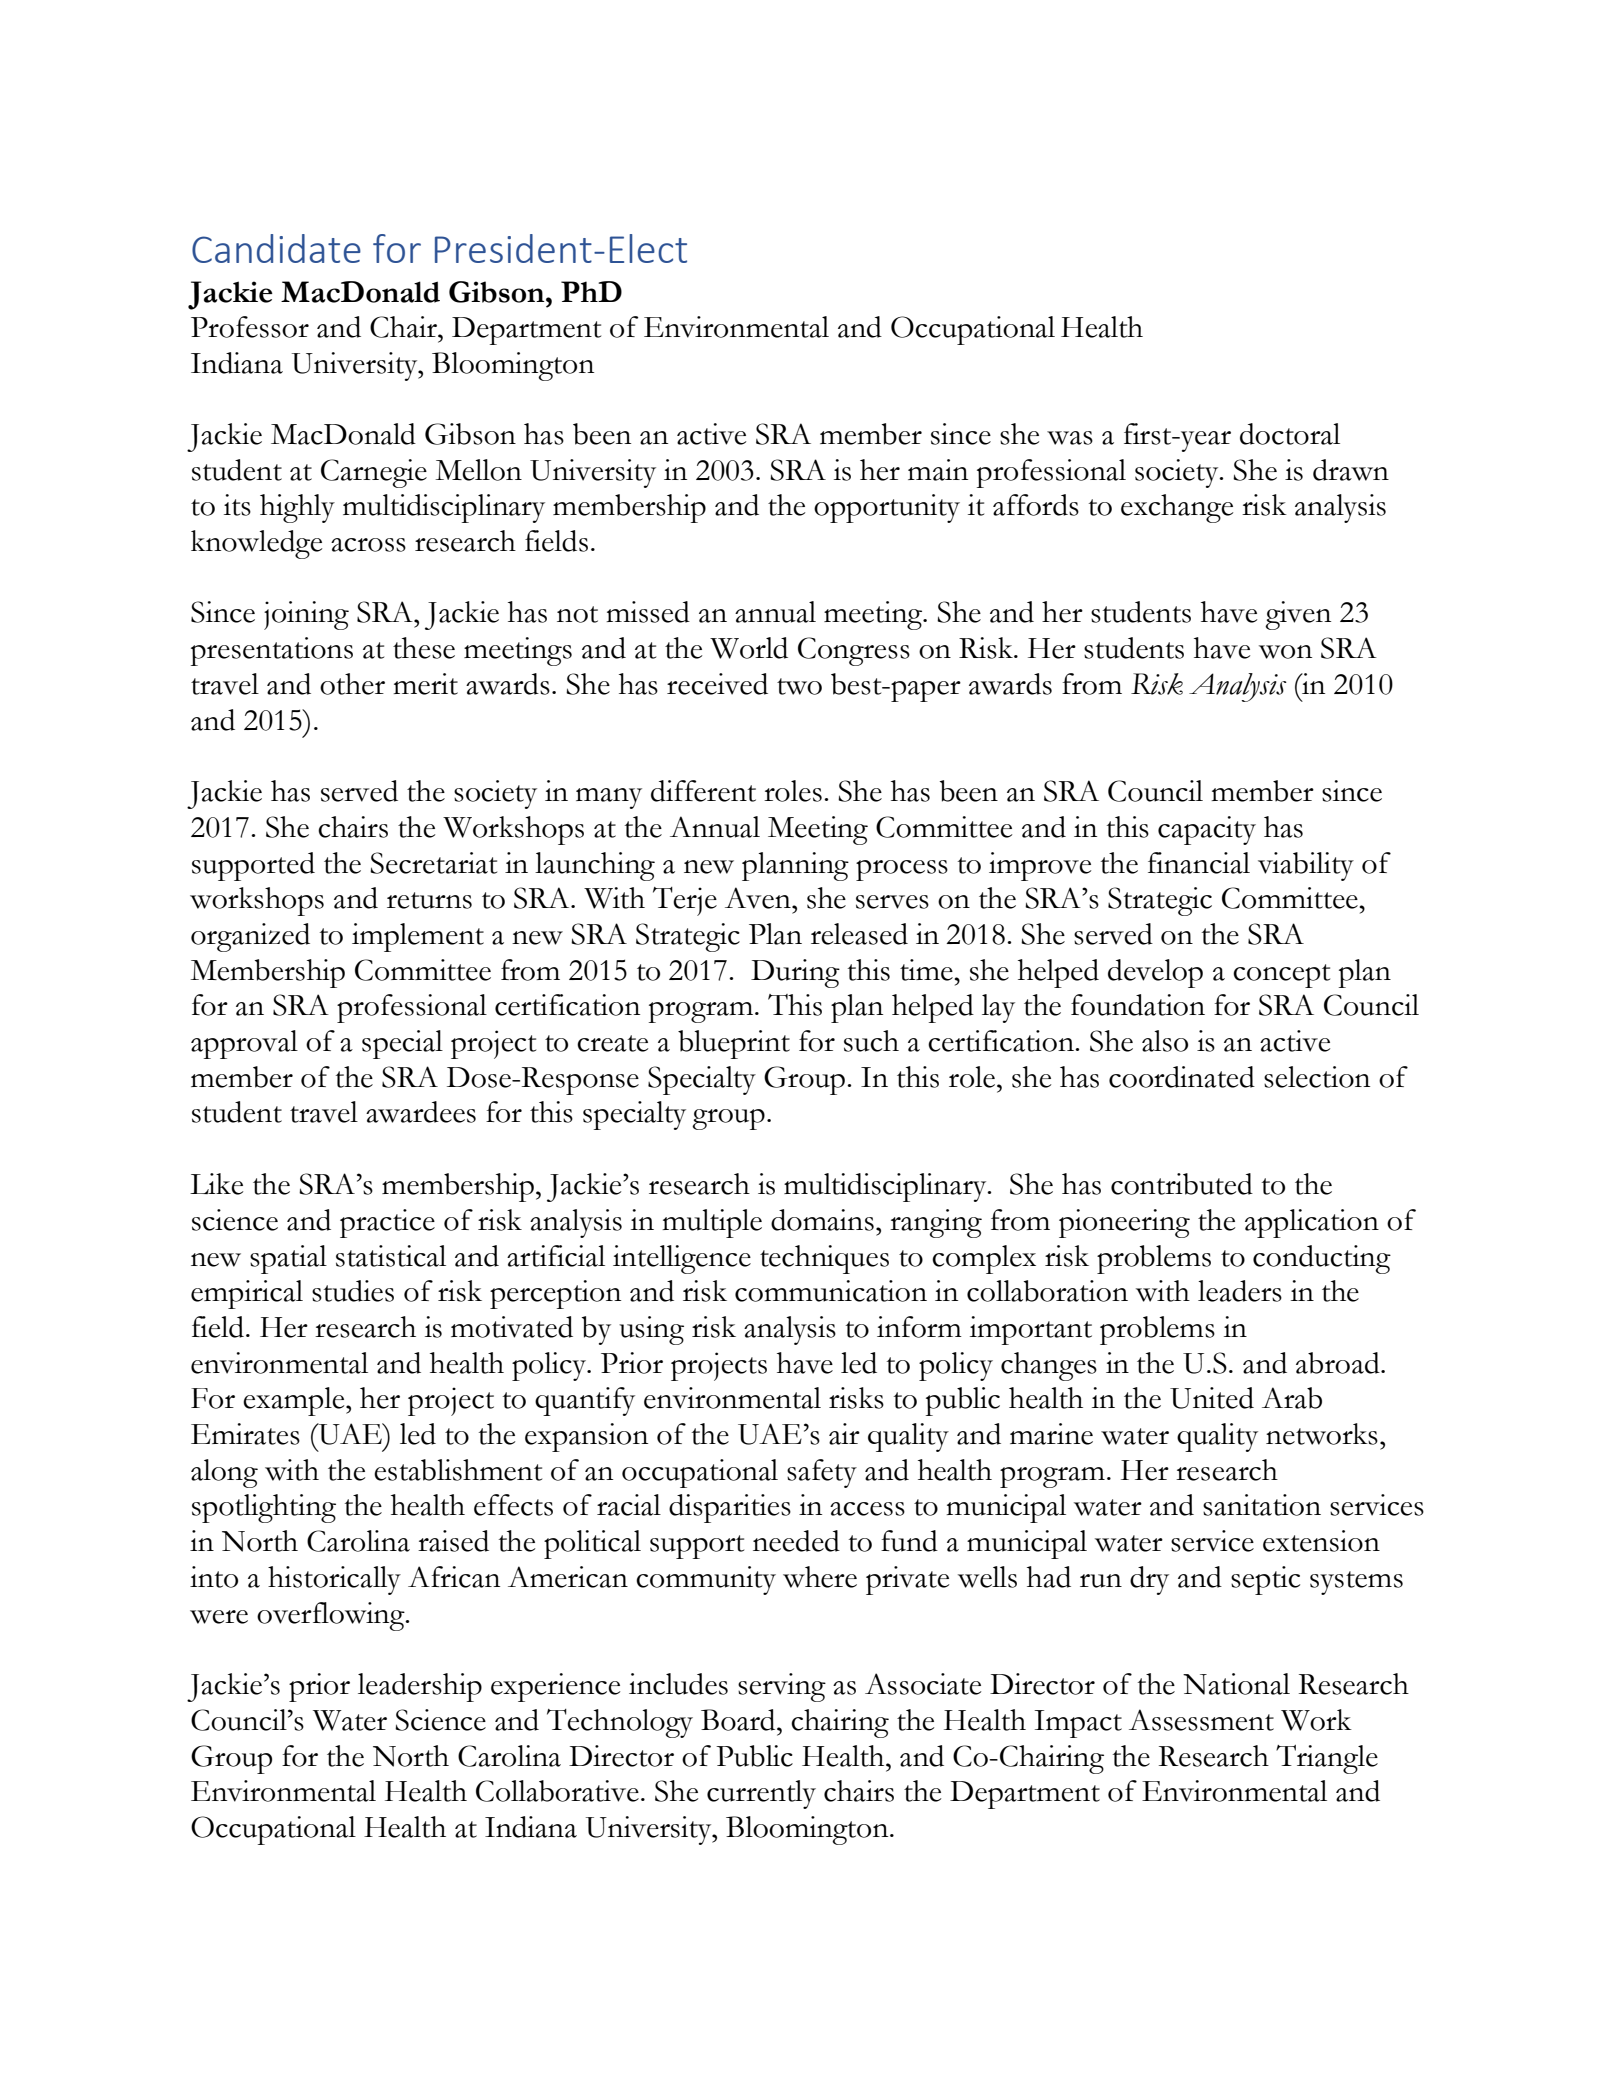  What do you see at coordinates (1207, 830) in the page?
I see `capacity` at bounding box center [1207, 830].
